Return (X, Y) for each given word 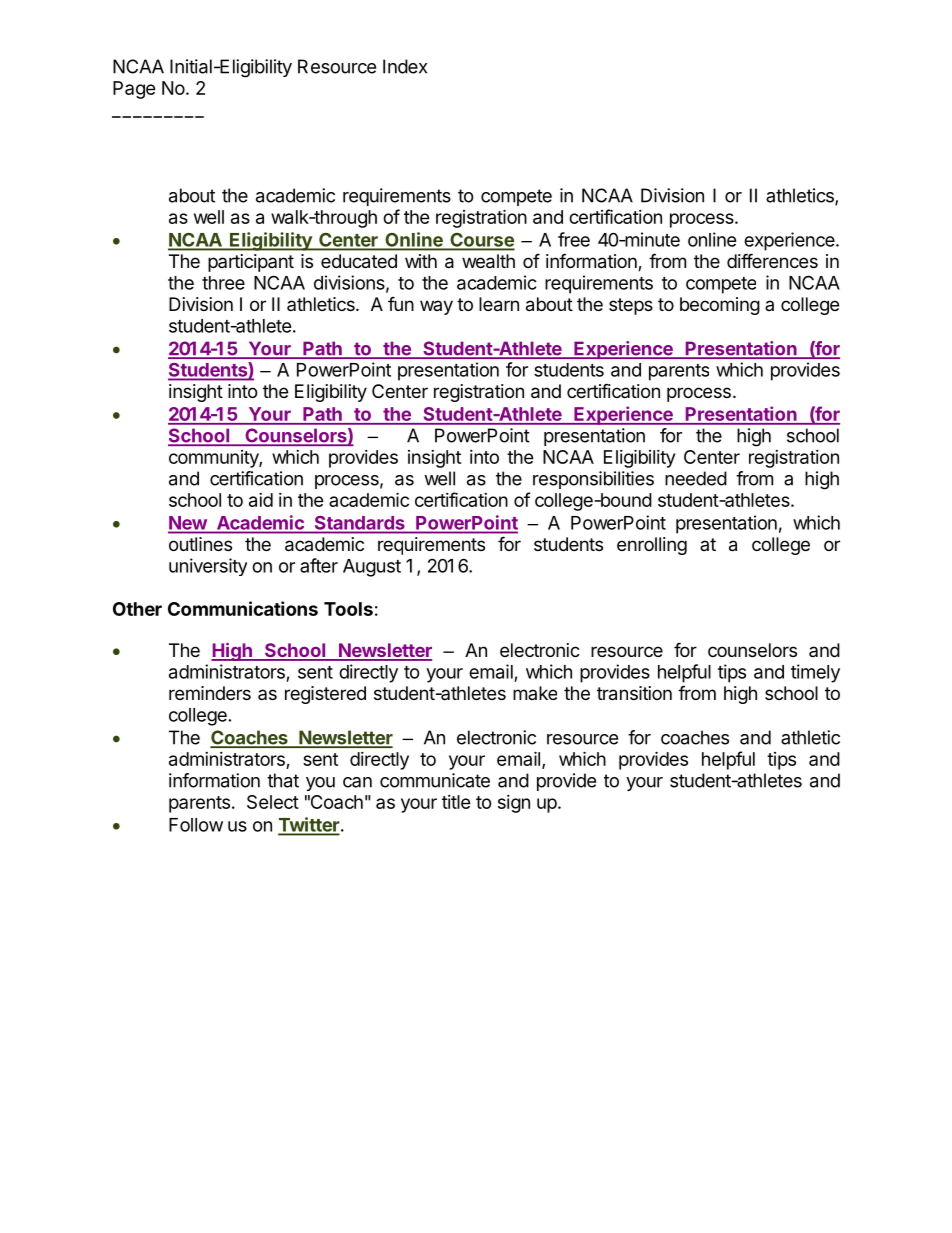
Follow (196, 825)
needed (696, 478)
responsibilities (593, 480)
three (223, 283)
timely (815, 673)
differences (772, 260)
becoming (720, 306)
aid (261, 500)
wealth (488, 261)
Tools (348, 609)
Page (134, 90)
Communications (243, 608)
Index (405, 66)
